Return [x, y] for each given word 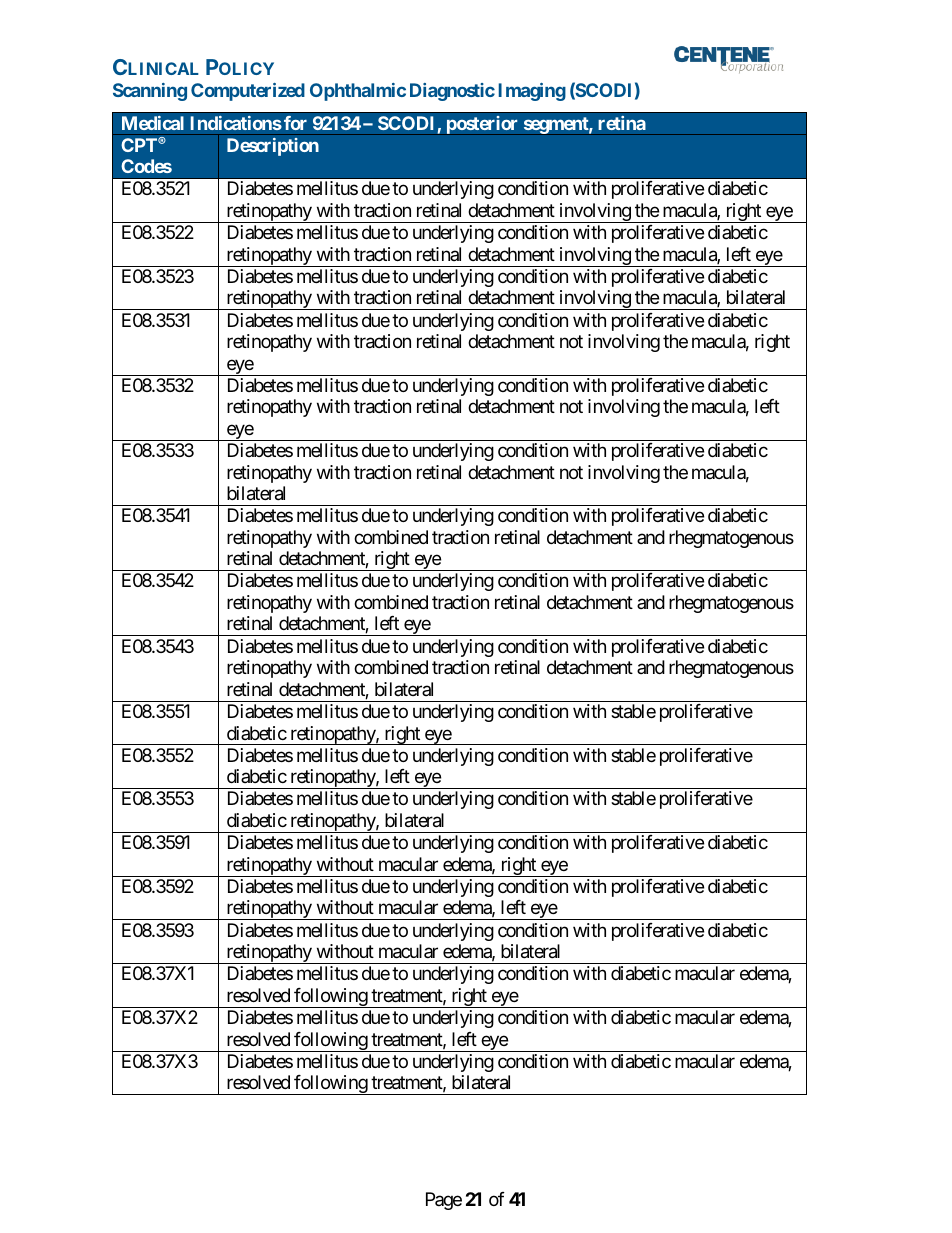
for [295, 123]
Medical [153, 123]
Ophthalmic [358, 92]
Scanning [150, 92]
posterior [482, 125]
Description [273, 147]
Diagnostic [452, 92]
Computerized [248, 92]
